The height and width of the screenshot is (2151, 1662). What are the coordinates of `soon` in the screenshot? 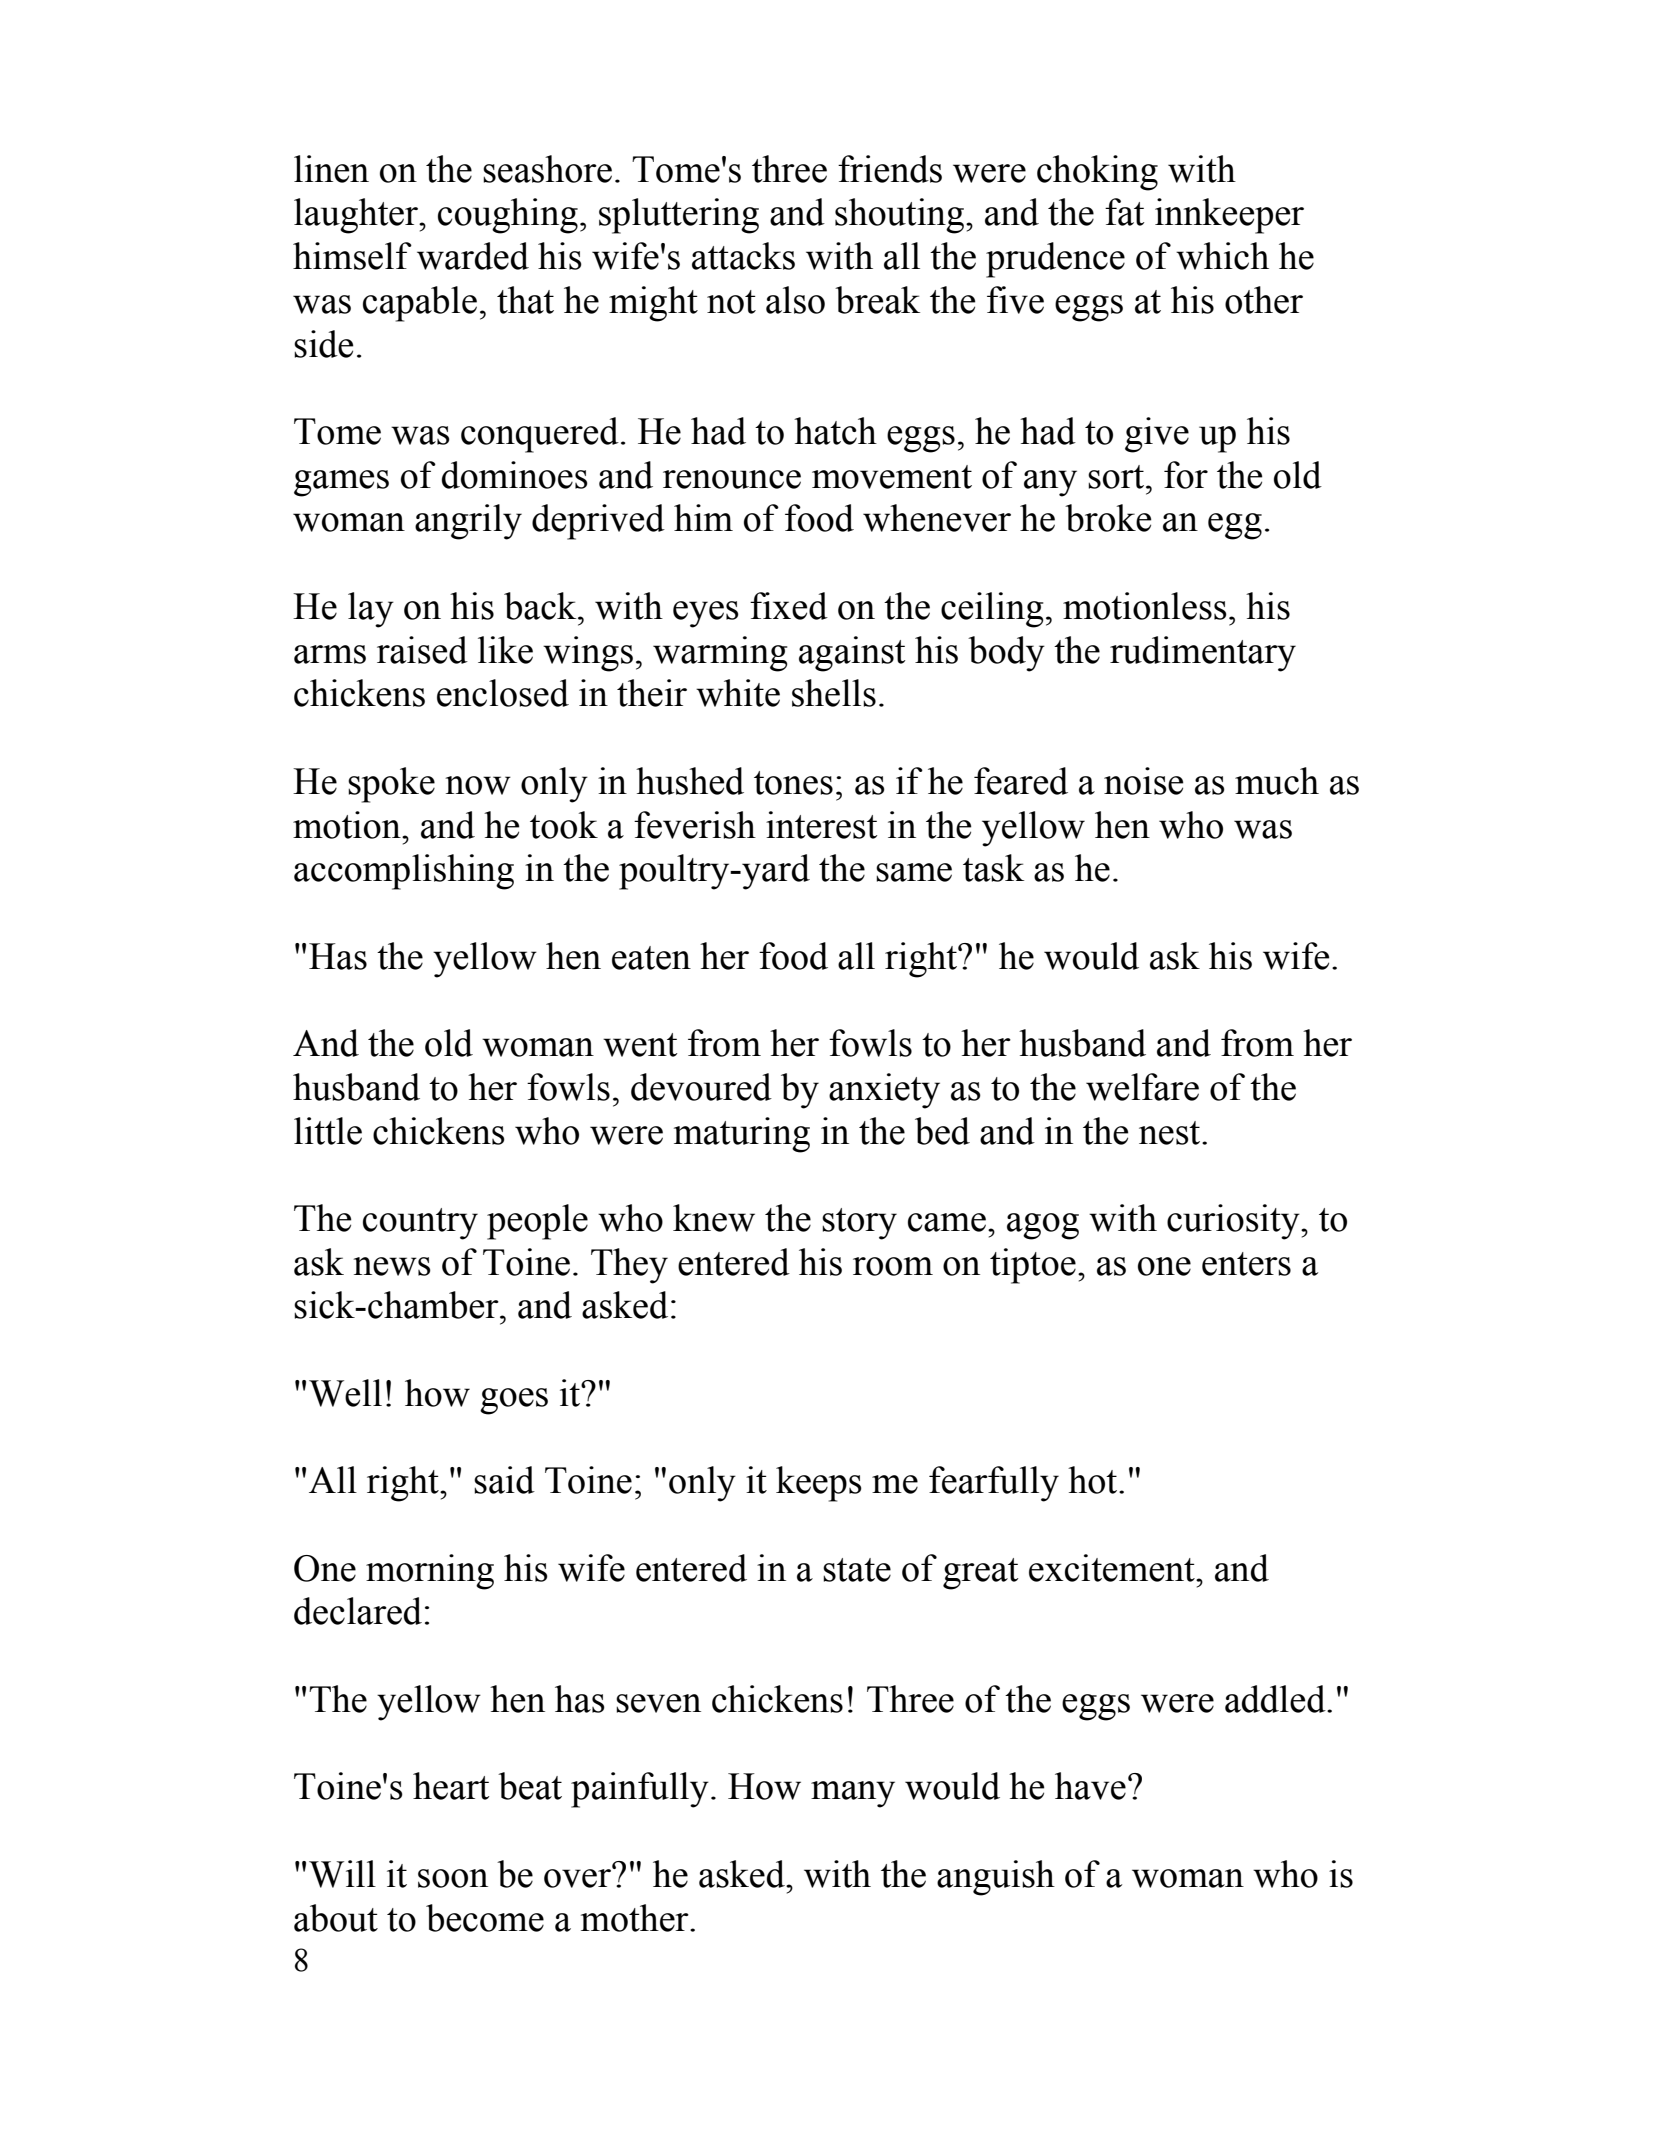 It's located at (453, 1878).
